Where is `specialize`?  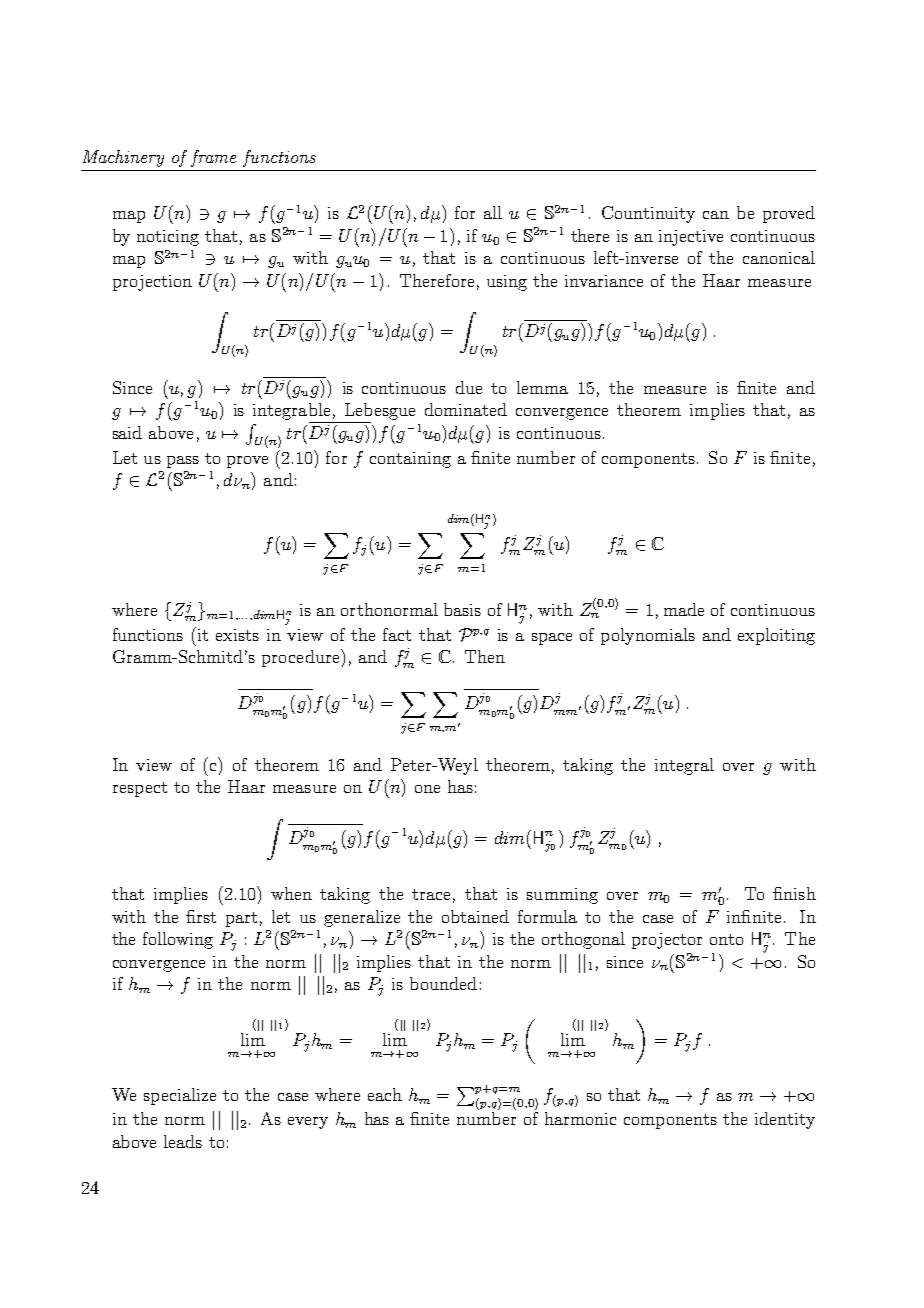
specialize is located at coordinates (180, 1096).
